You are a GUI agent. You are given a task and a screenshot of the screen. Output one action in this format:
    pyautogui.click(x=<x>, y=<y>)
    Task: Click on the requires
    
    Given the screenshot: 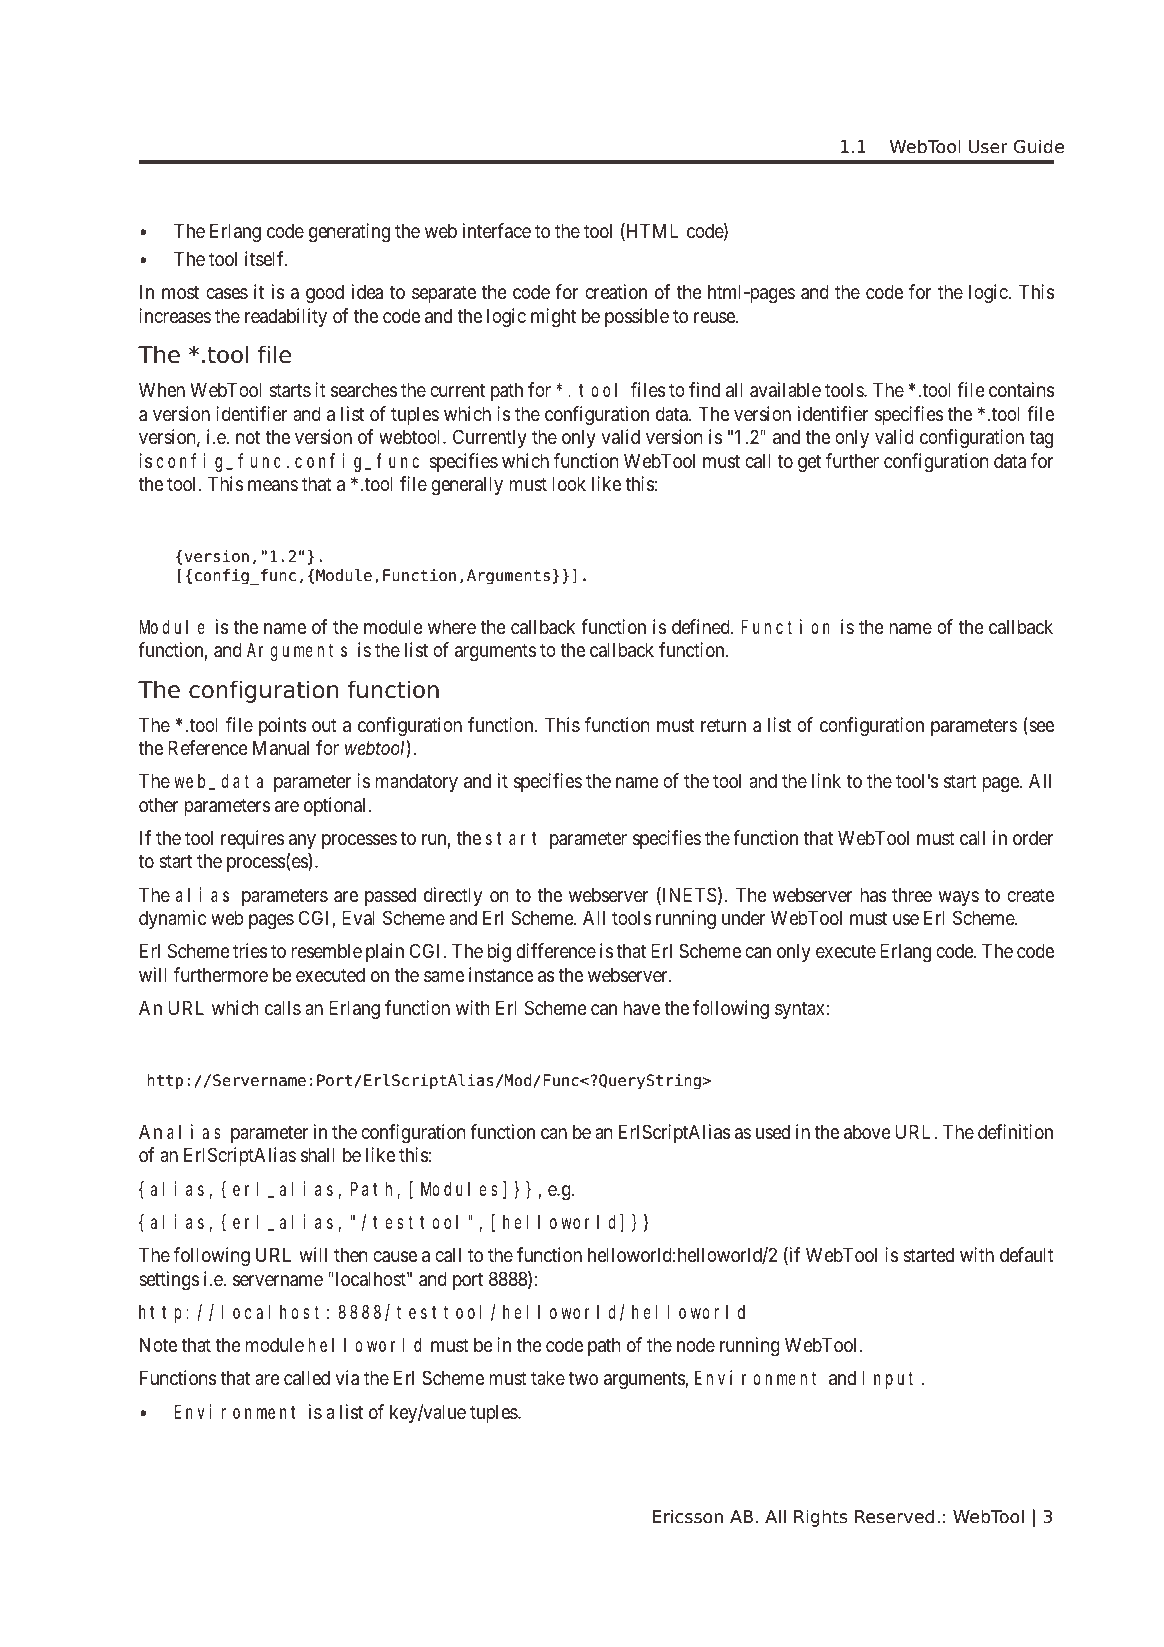 What is the action you would take?
    pyautogui.click(x=252, y=839)
